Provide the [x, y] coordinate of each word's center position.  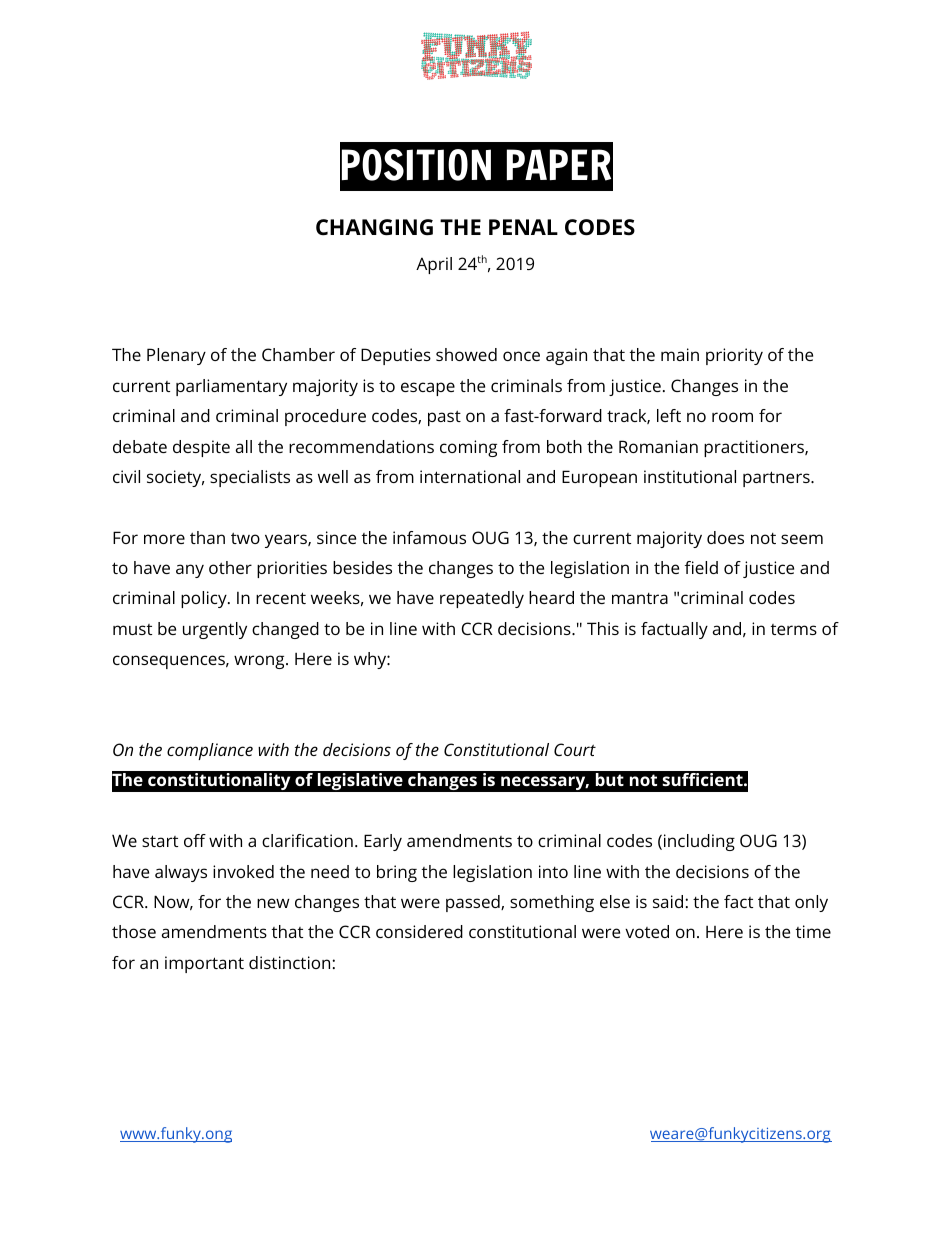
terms [794, 629]
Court [575, 749]
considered [419, 931]
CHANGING [374, 227]
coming [468, 448]
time [813, 931]
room [732, 417]
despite [201, 448]
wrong [260, 662]
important [204, 964]
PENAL [523, 227]
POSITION [416, 165]
